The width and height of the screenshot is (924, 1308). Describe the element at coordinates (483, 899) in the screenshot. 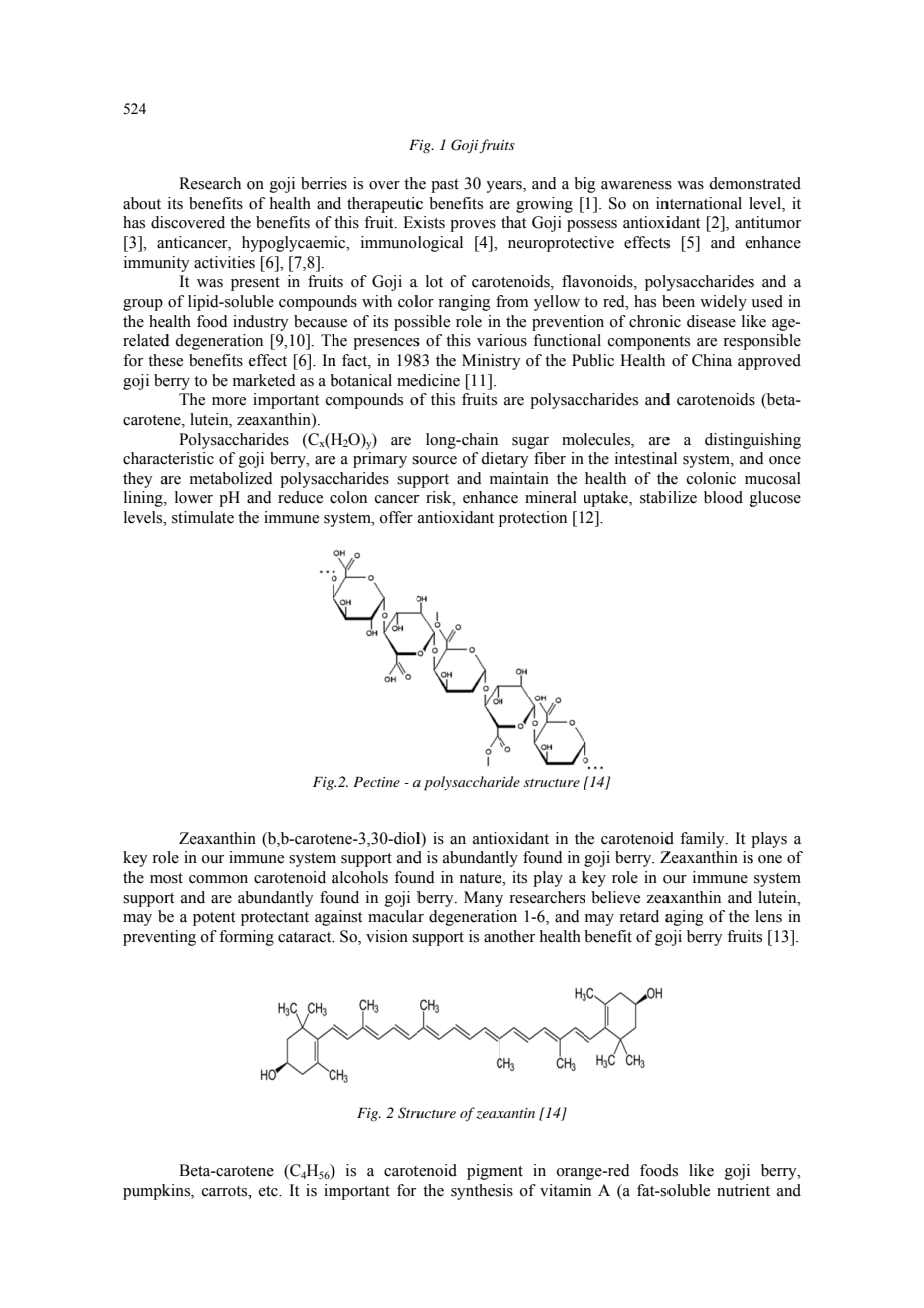

I see `Many` at that location.
